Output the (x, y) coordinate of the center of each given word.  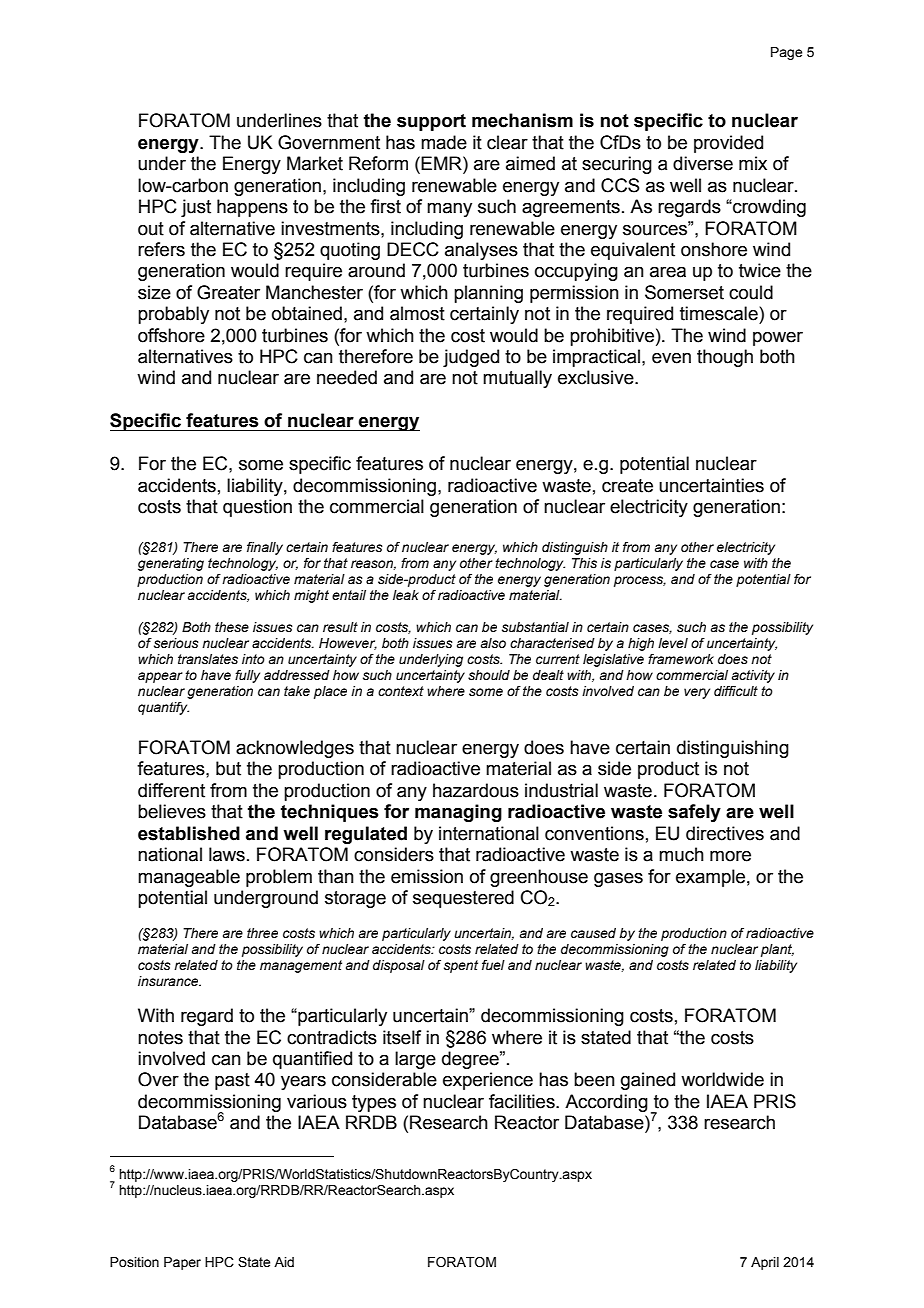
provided (728, 144)
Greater (228, 292)
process (640, 581)
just (196, 208)
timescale (720, 313)
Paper (182, 1263)
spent (461, 966)
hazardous (476, 790)
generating (171, 564)
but (228, 768)
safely (694, 813)
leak (406, 595)
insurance (169, 981)
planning (488, 294)
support (431, 122)
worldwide (722, 1079)
